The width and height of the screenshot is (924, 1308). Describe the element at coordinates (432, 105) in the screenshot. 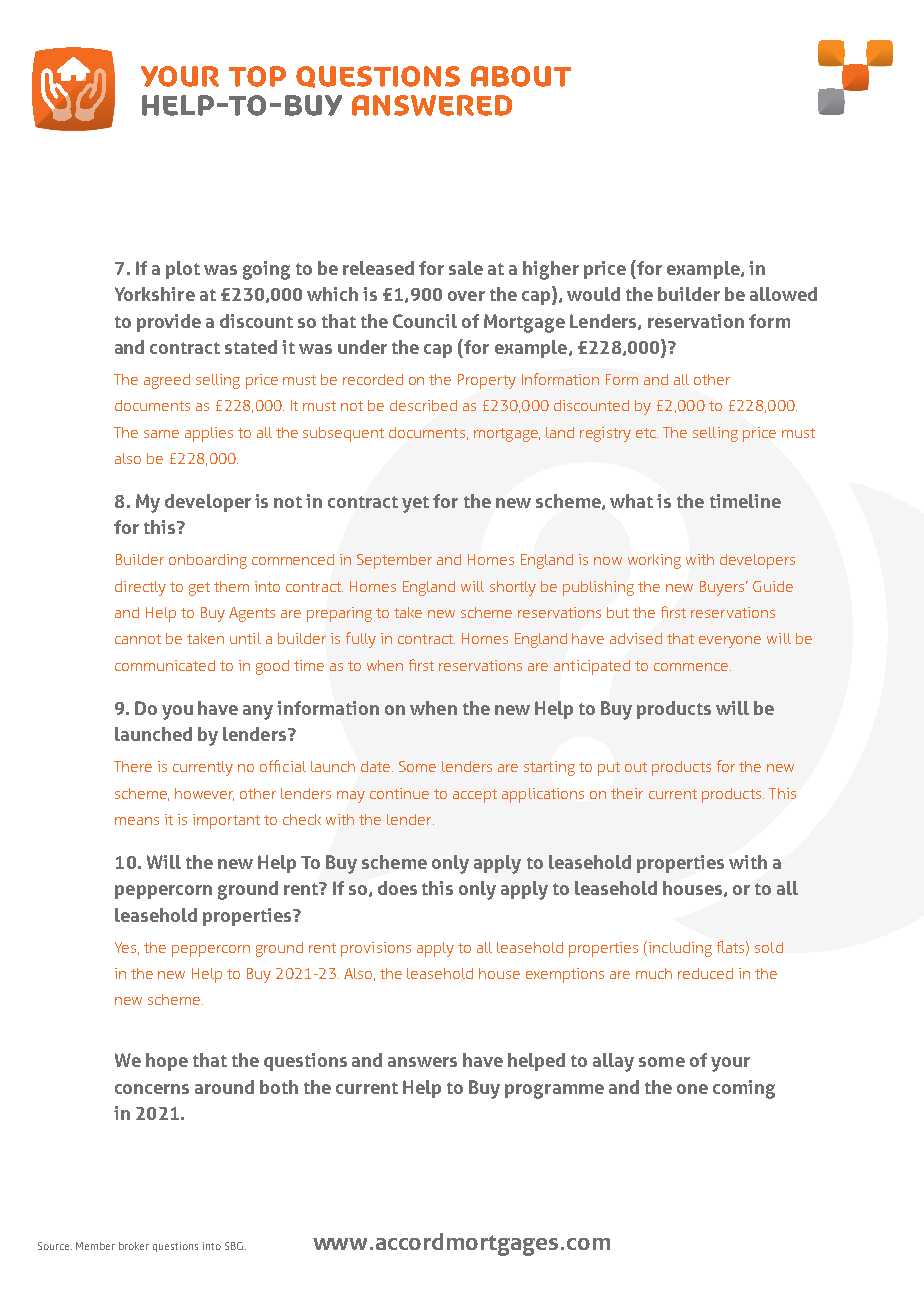

I see `ANSWERED` at that location.
